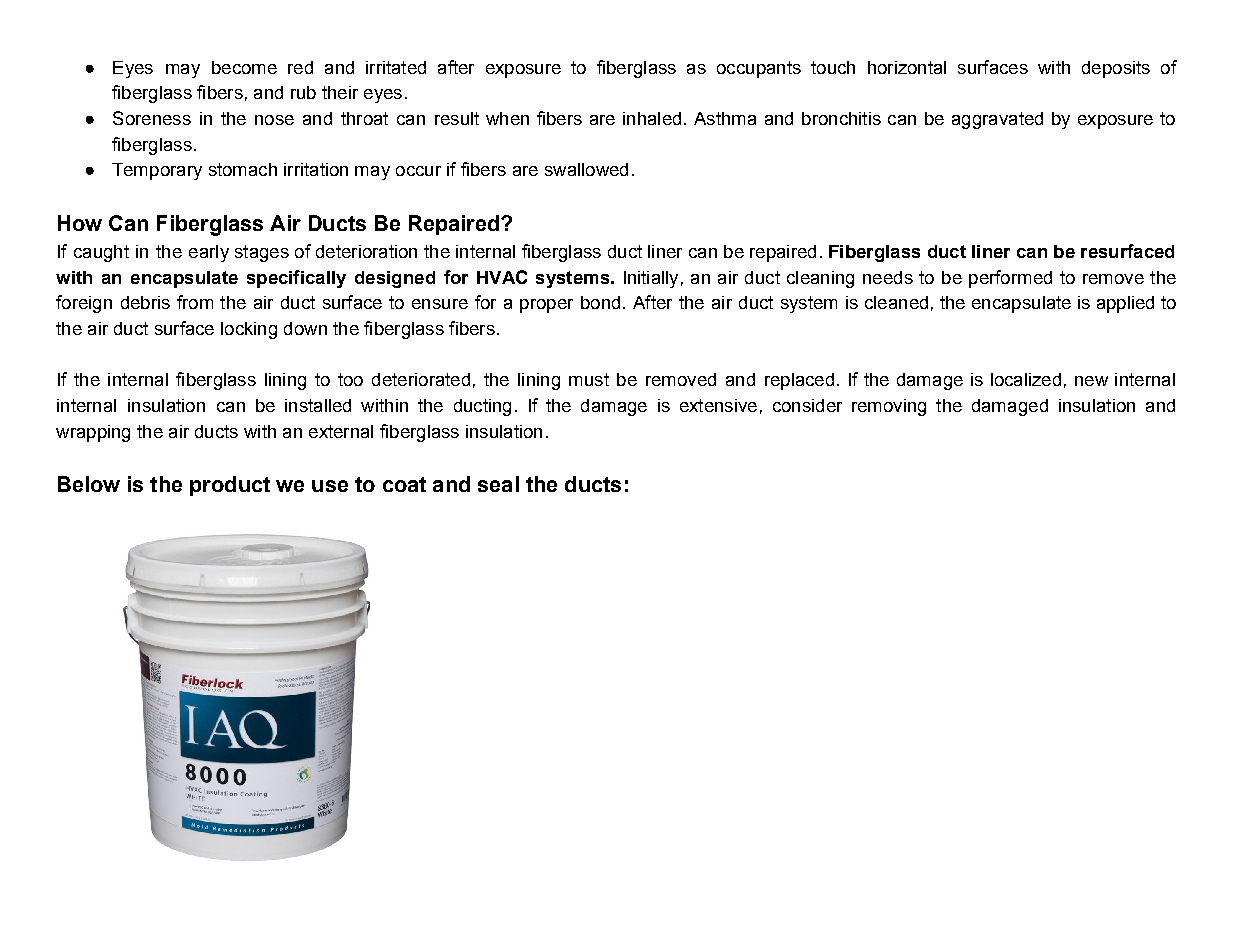 The image size is (1233, 952). Describe the element at coordinates (589, 379) in the screenshot. I see `must` at that location.
